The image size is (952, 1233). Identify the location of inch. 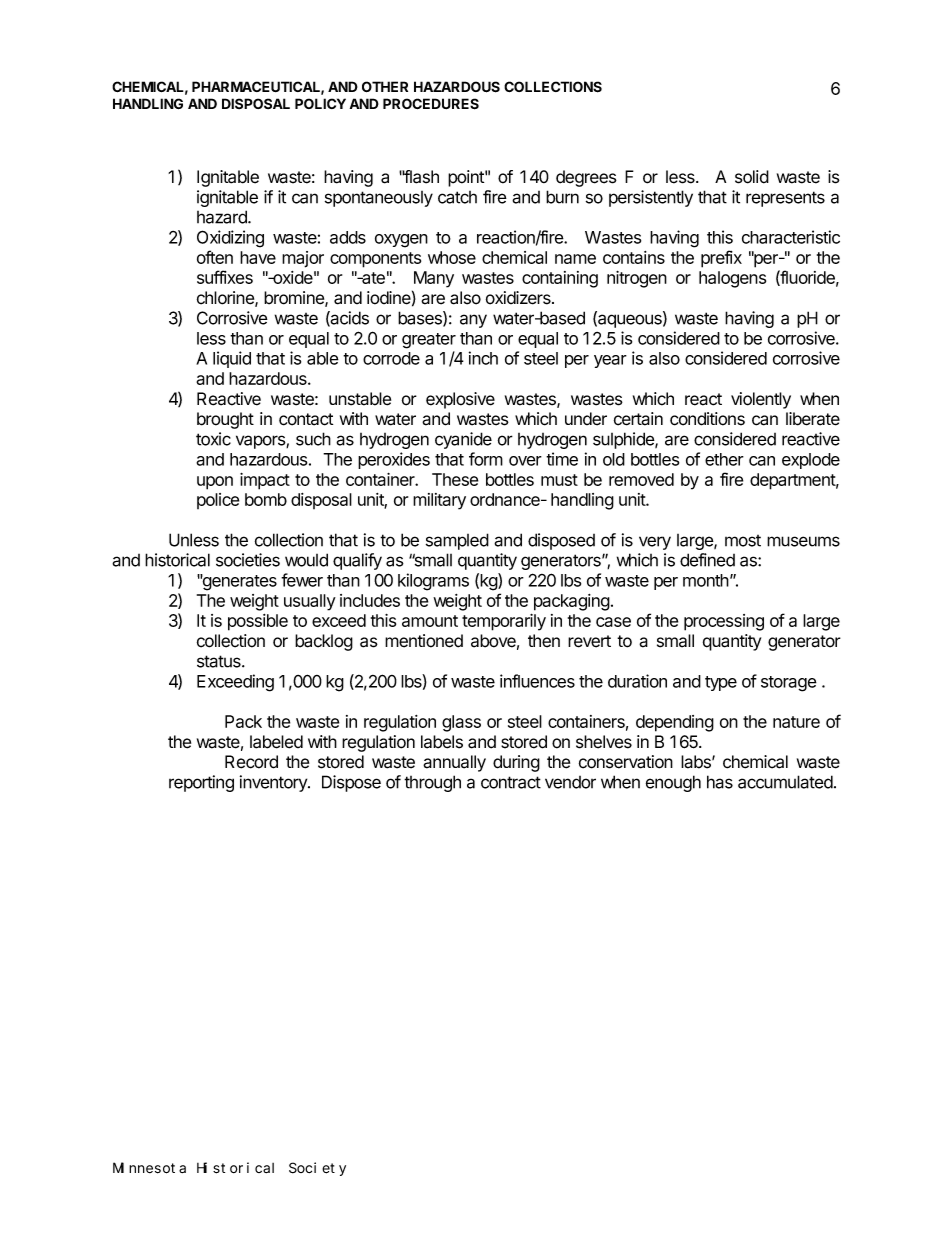
(483, 358).
